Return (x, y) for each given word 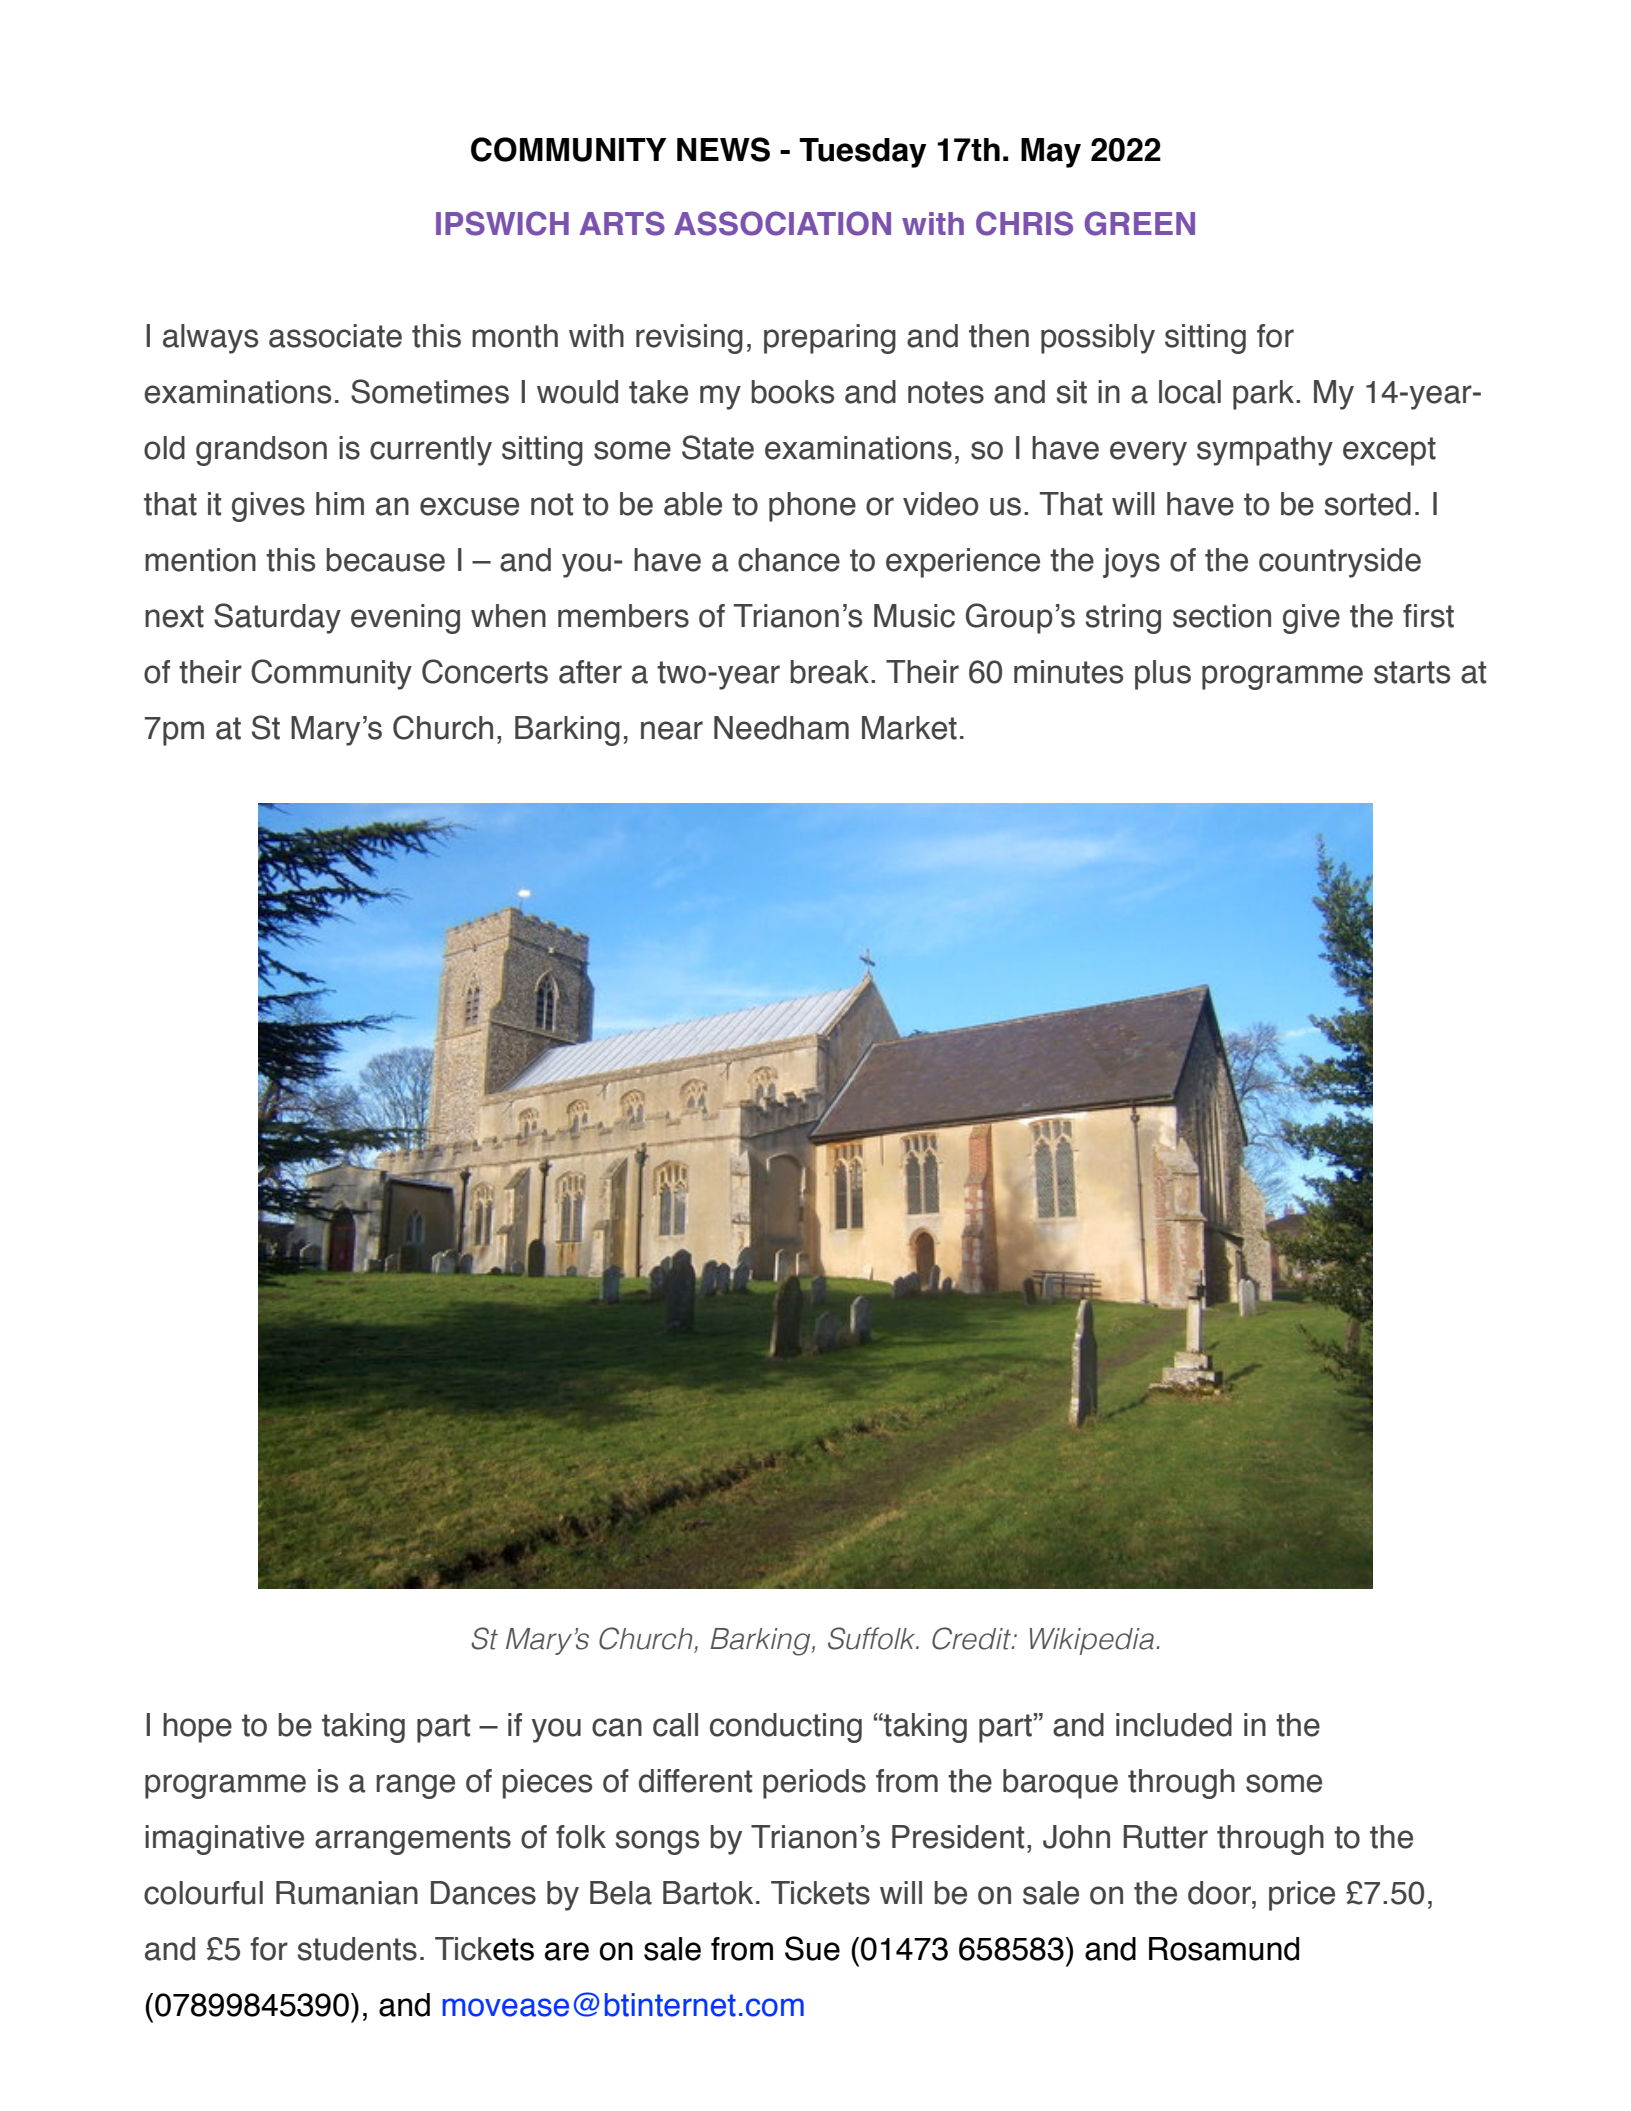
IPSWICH (502, 223)
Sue (812, 1948)
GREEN (1139, 223)
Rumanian (347, 1893)
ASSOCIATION (782, 223)
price (1302, 1896)
